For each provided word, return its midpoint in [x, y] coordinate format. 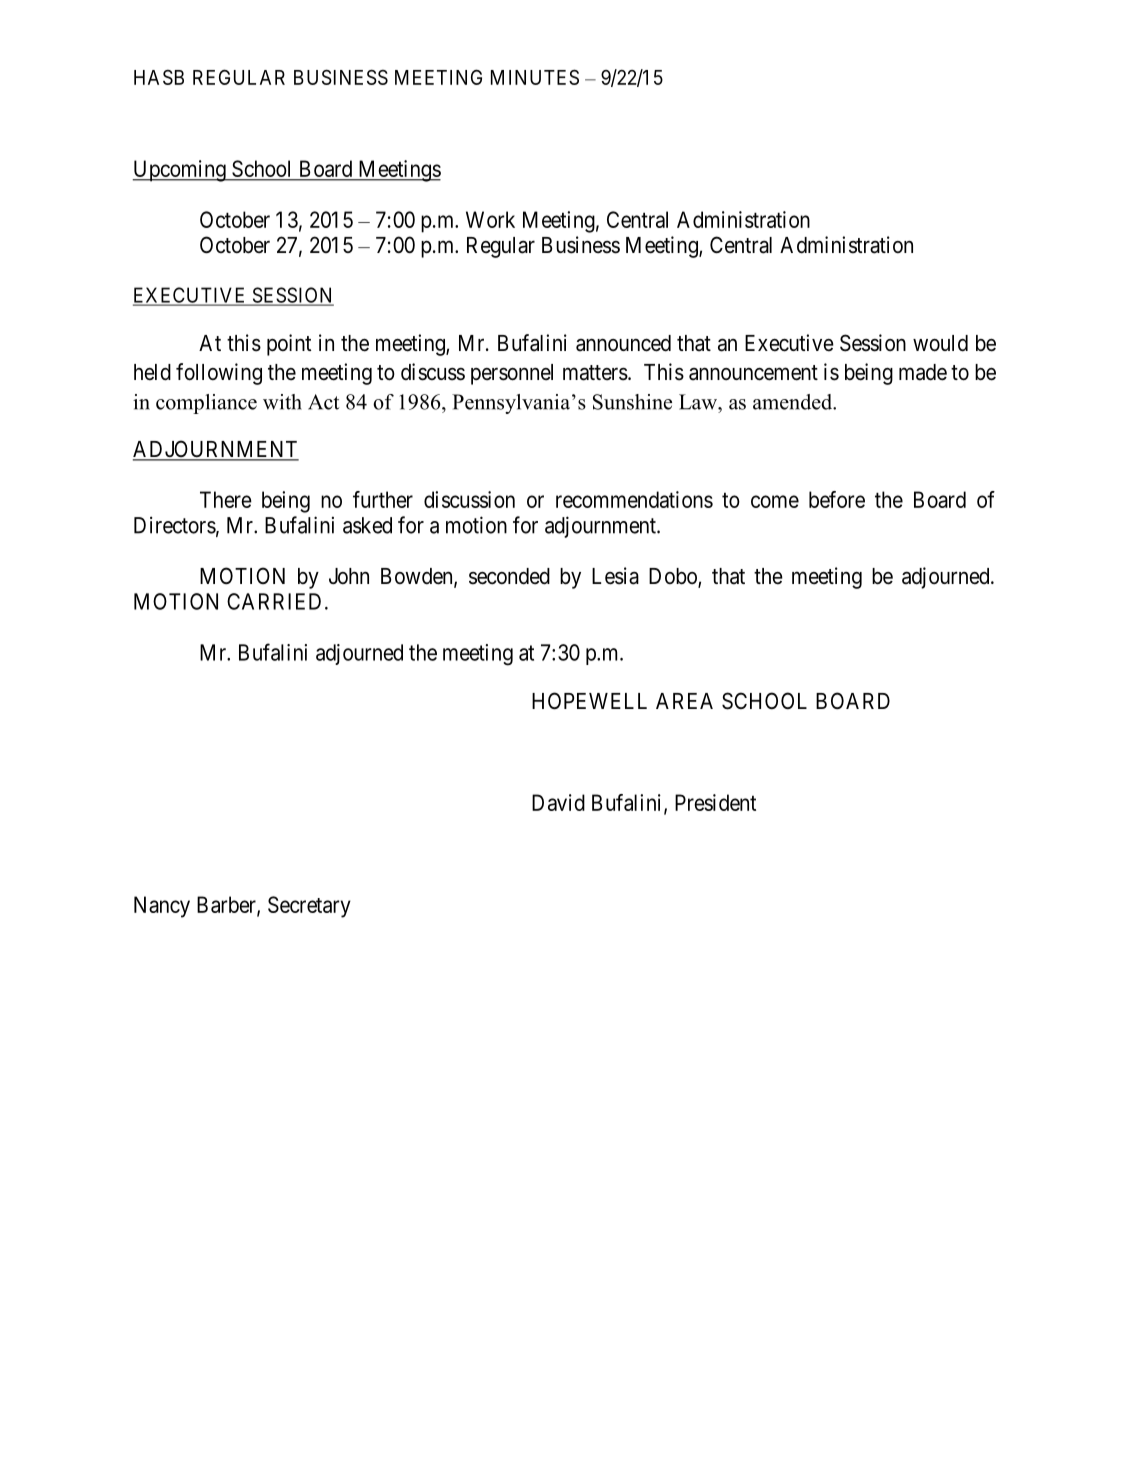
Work [490, 219]
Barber [227, 905]
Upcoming [180, 171]
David [558, 802]
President [715, 802]
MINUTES [535, 77]
